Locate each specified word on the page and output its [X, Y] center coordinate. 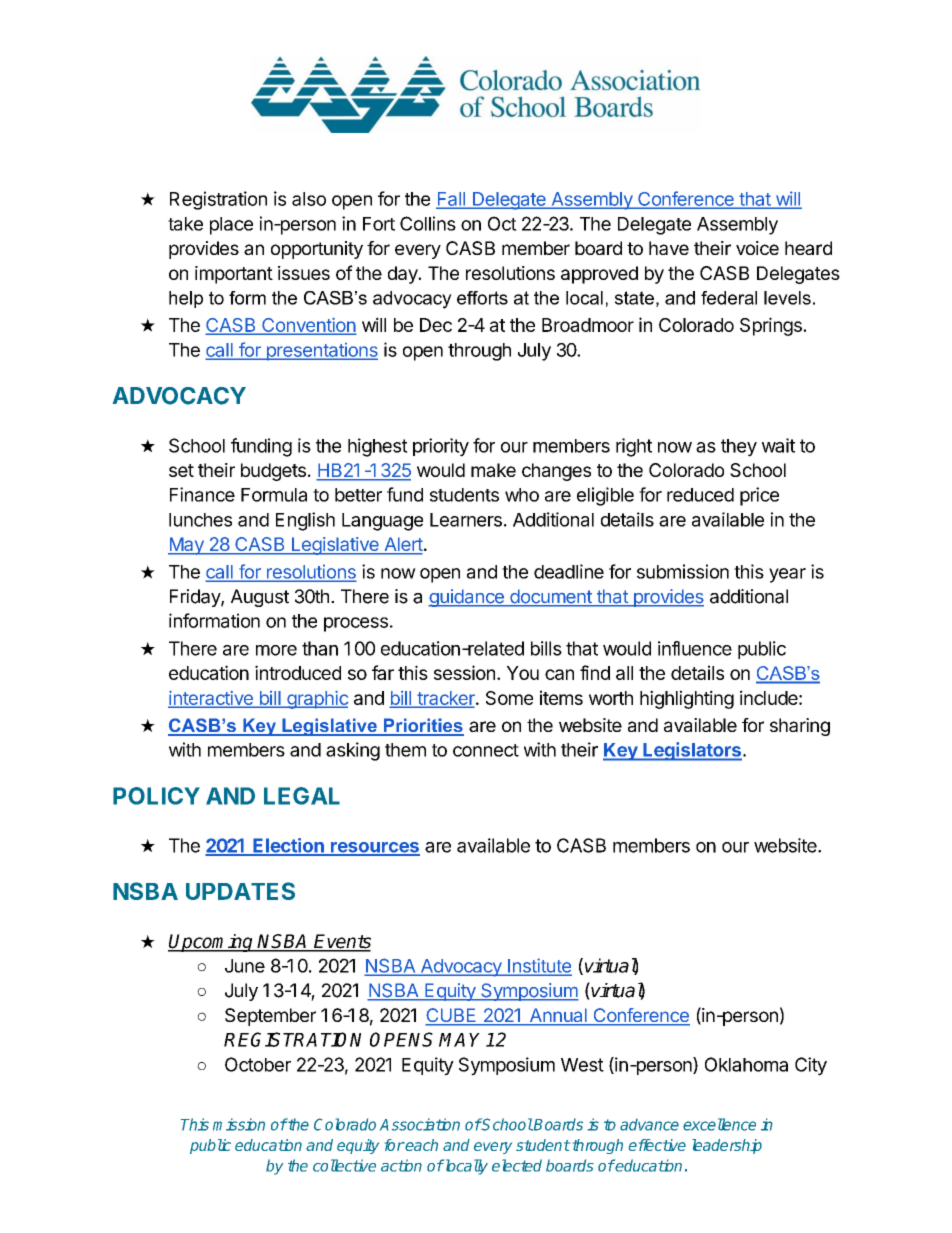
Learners [466, 520]
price [759, 496]
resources [374, 848]
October [258, 1064]
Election [288, 846]
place [231, 226]
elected [517, 1165]
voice [757, 248]
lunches [200, 520]
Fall [452, 200]
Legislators [691, 751]
